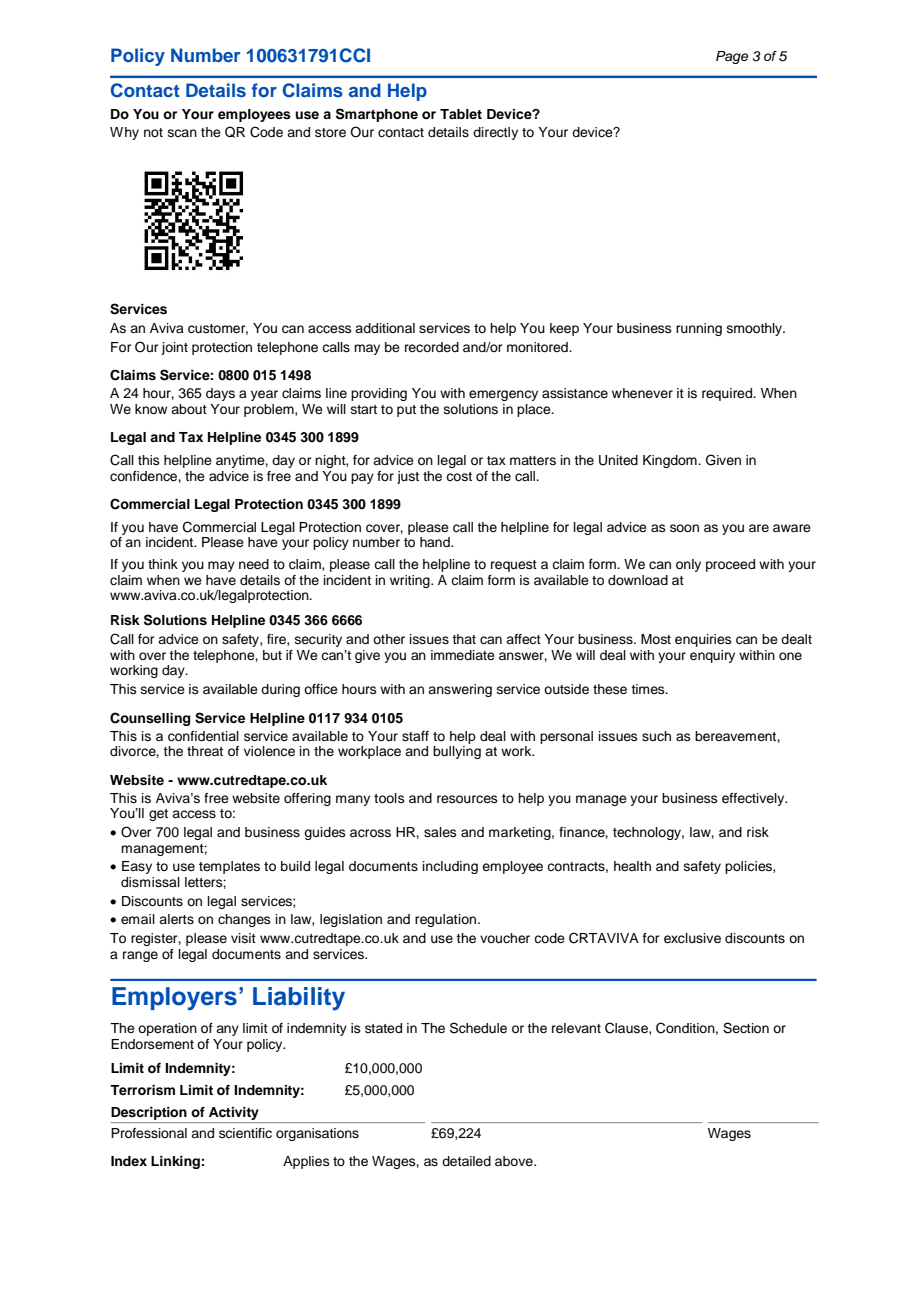  What do you see at coordinates (464, 639) in the page?
I see `that` at bounding box center [464, 639].
